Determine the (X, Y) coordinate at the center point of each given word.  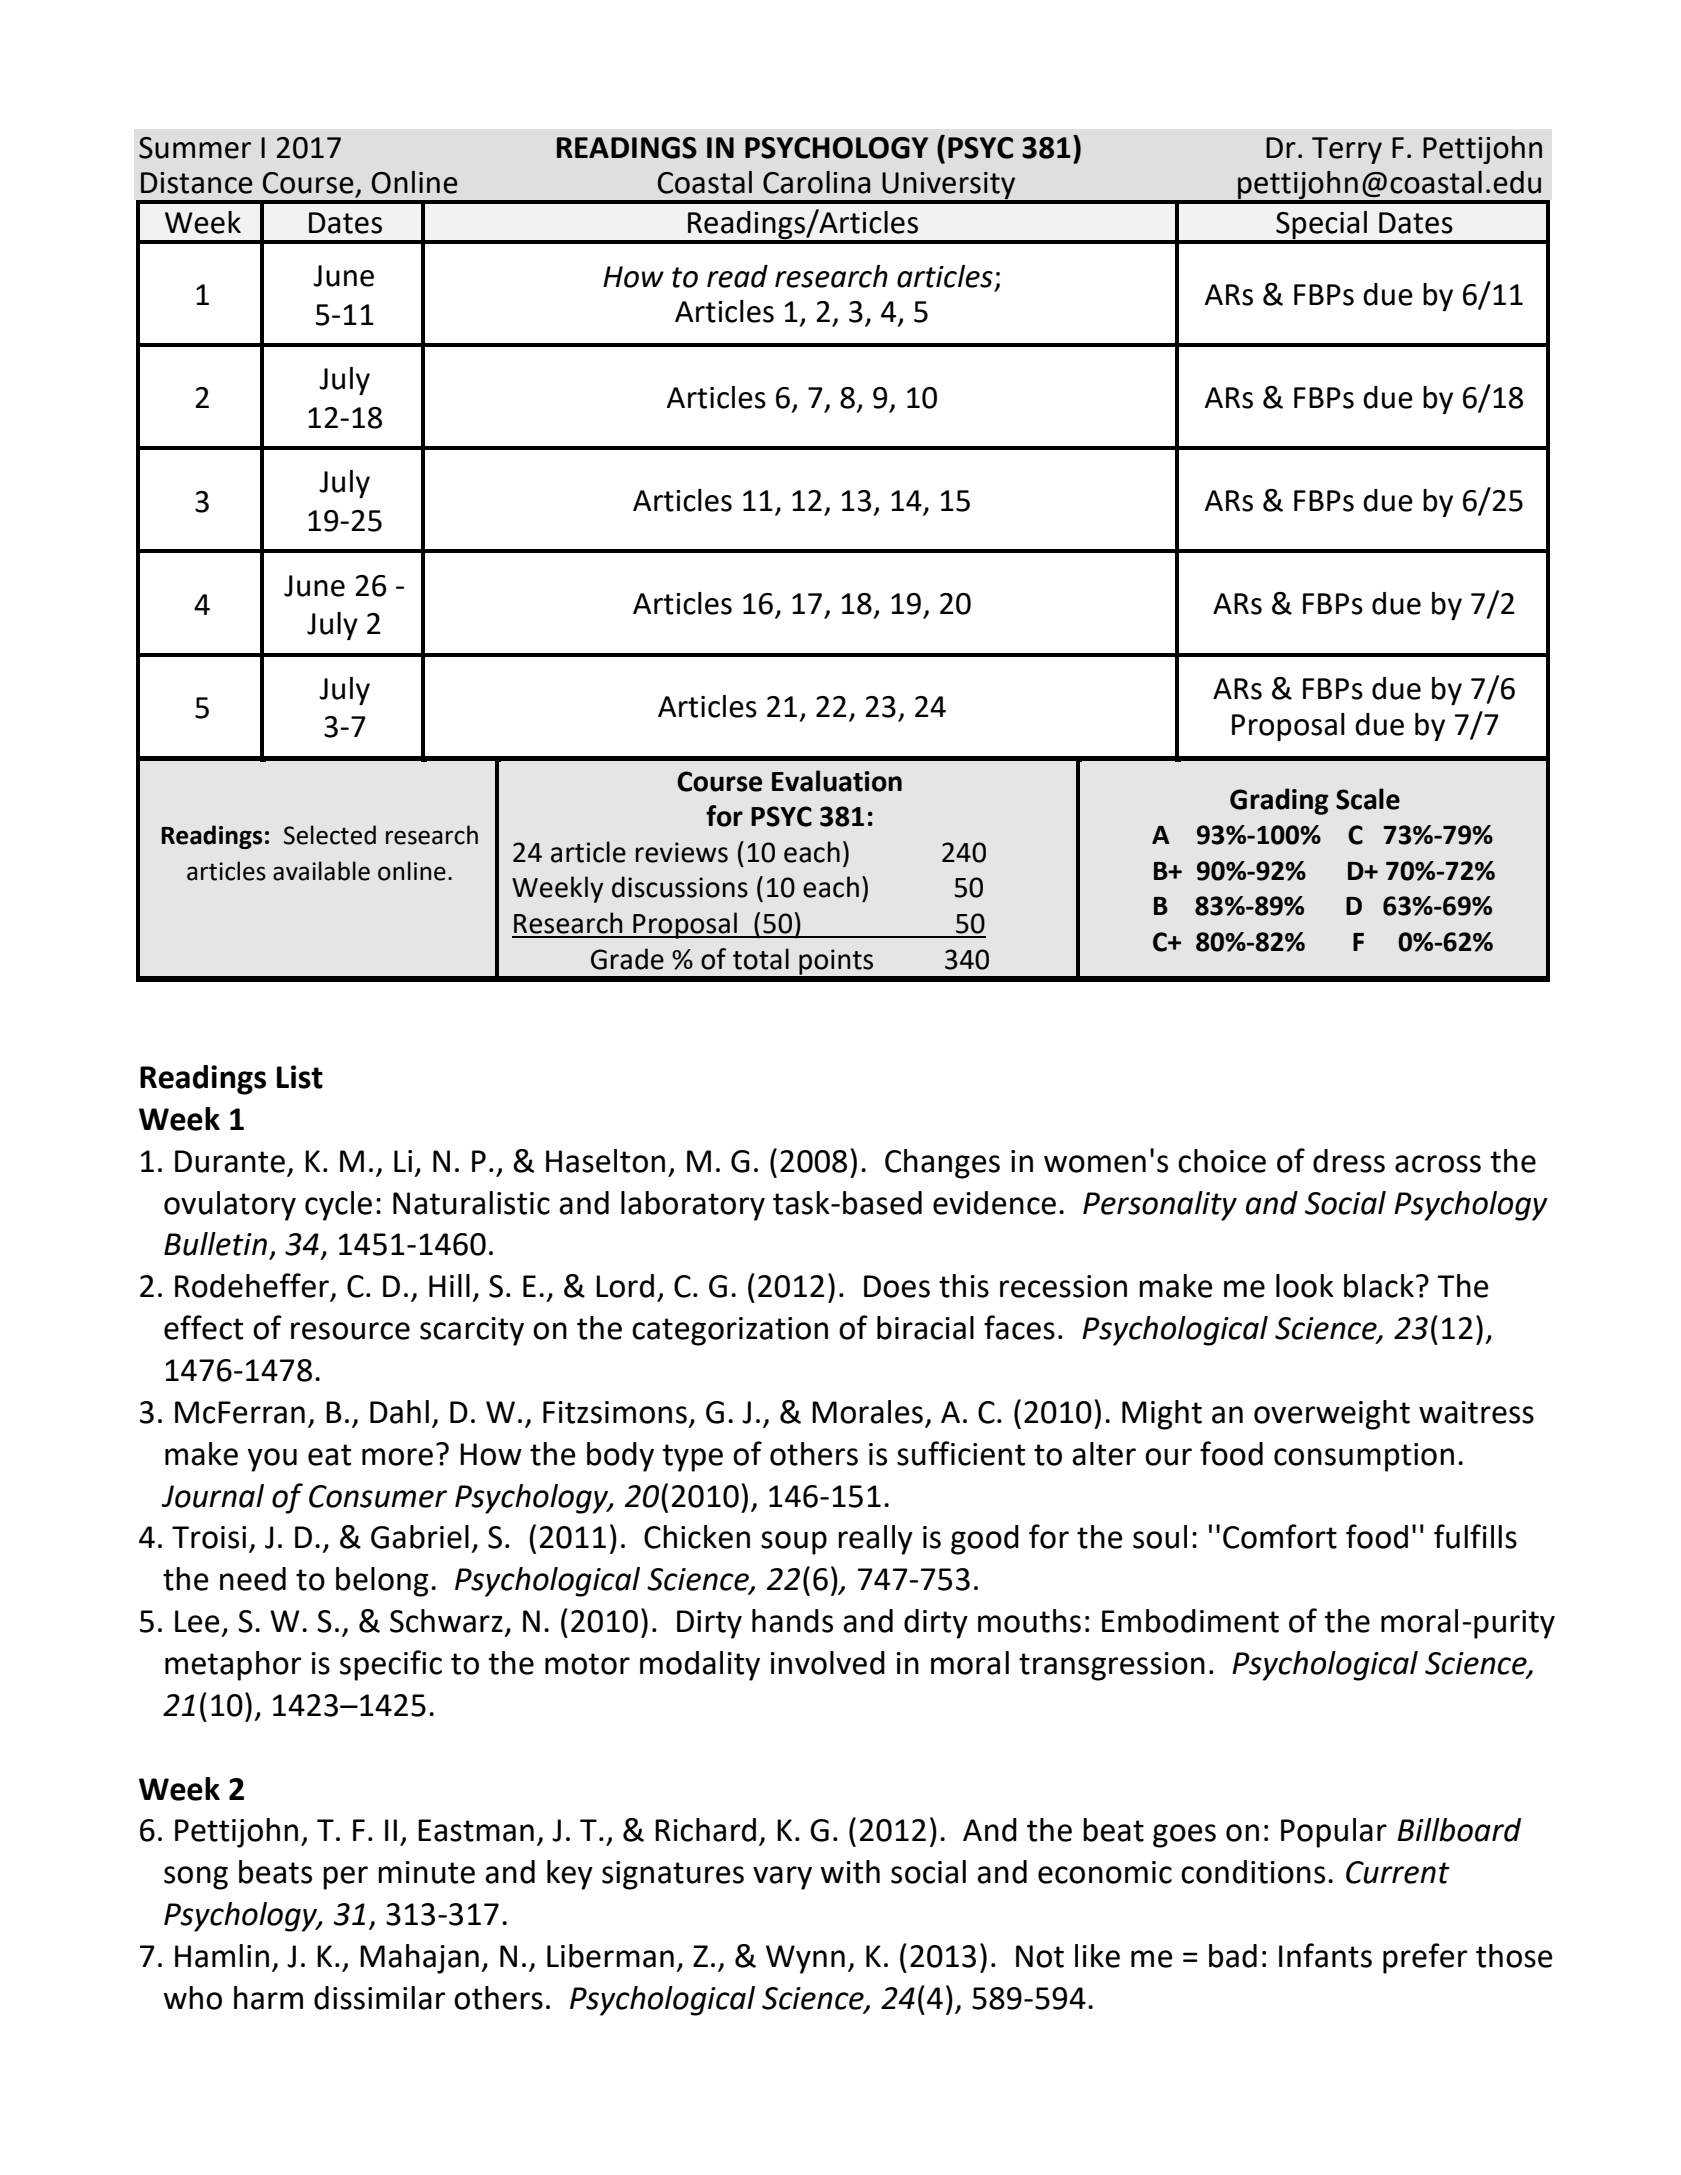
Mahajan (419, 1959)
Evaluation (837, 781)
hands (792, 1621)
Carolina (816, 182)
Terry (1347, 150)
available (321, 871)
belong (382, 1582)
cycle (338, 1206)
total (761, 959)
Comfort (1280, 1536)
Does (897, 1286)
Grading (1279, 801)
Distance (197, 183)
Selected (330, 835)
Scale (1368, 799)
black (1379, 1286)
